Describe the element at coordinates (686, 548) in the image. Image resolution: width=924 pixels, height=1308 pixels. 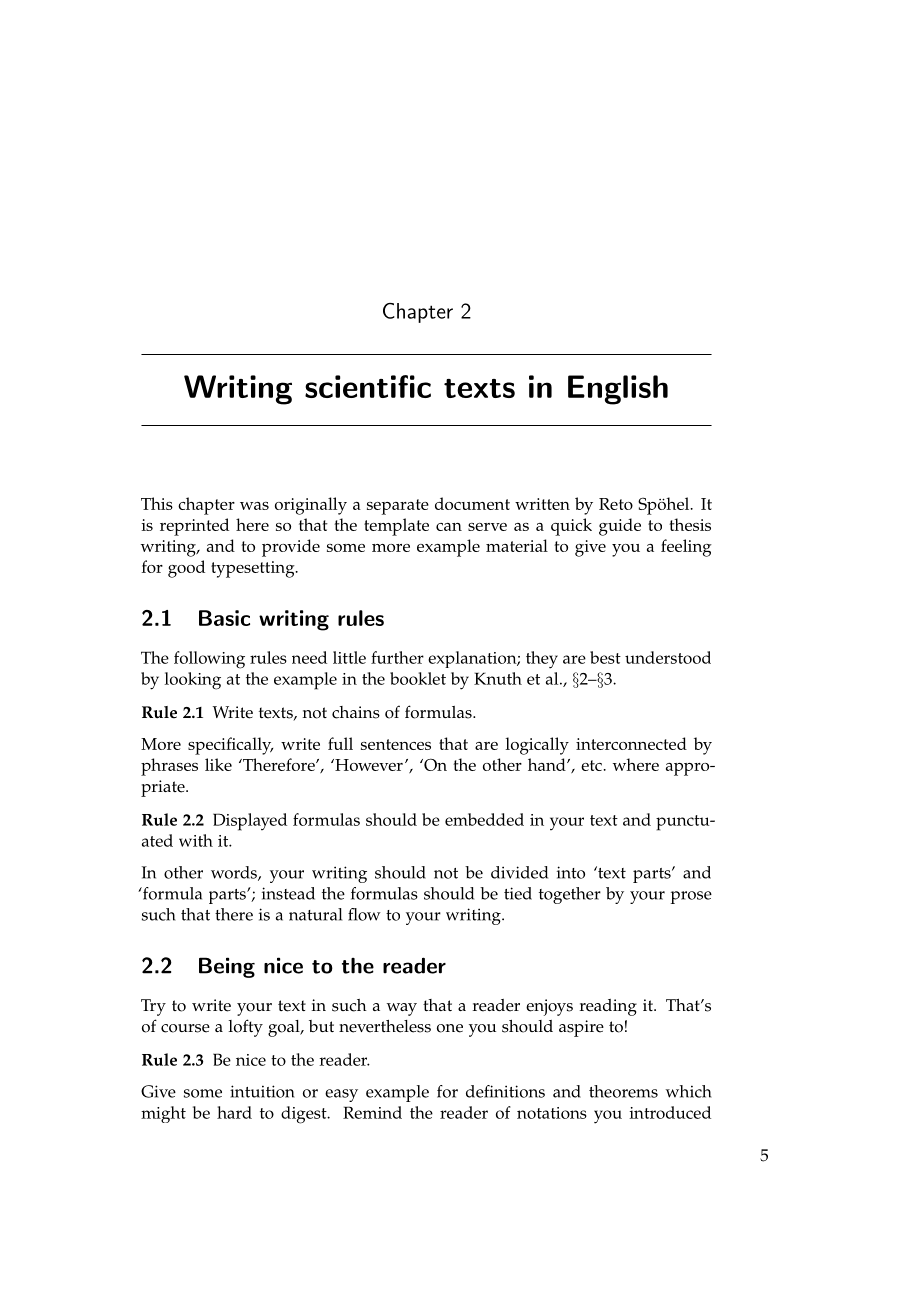
I see `feeling` at that location.
